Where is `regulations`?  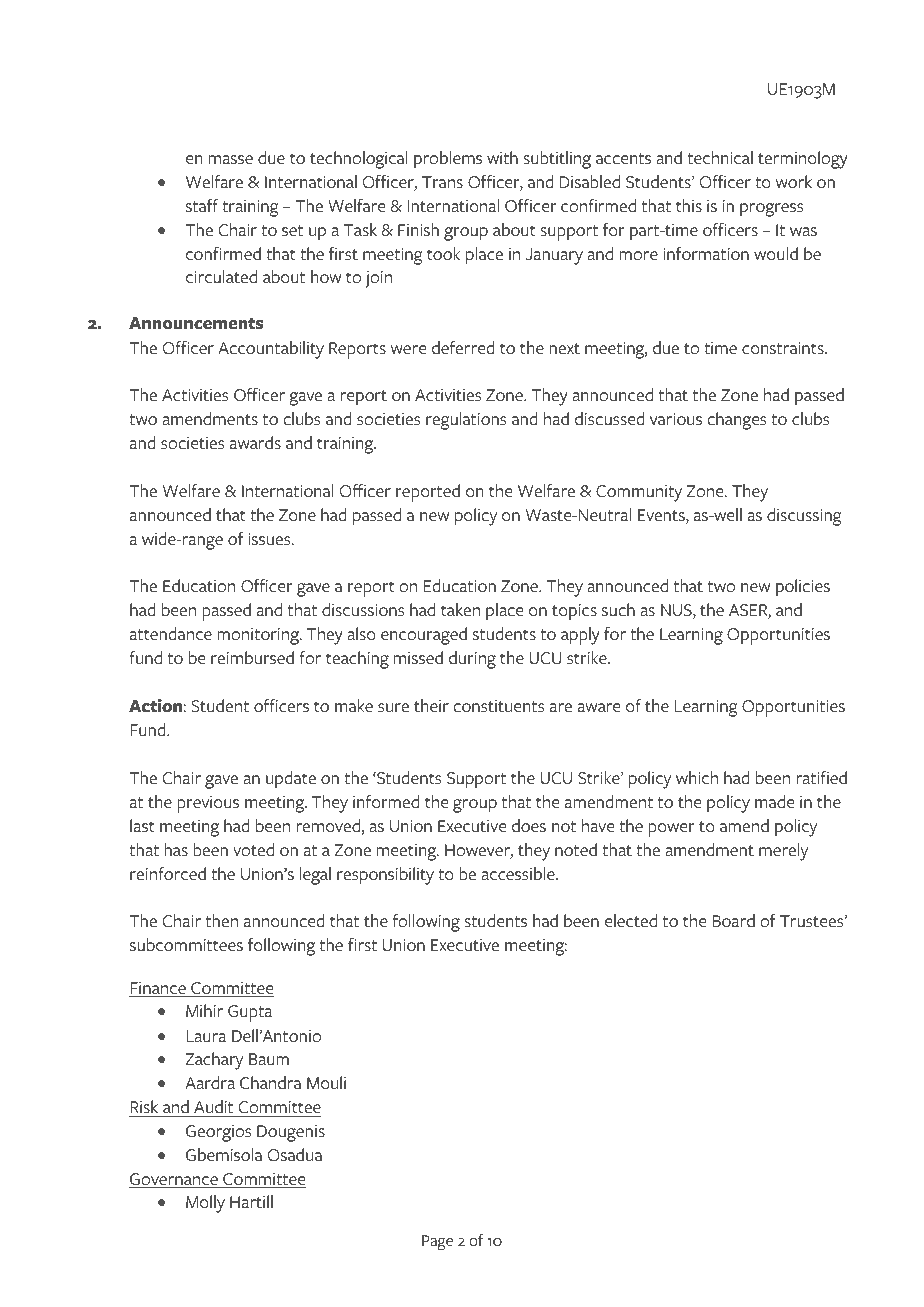
regulations is located at coordinates (466, 421).
